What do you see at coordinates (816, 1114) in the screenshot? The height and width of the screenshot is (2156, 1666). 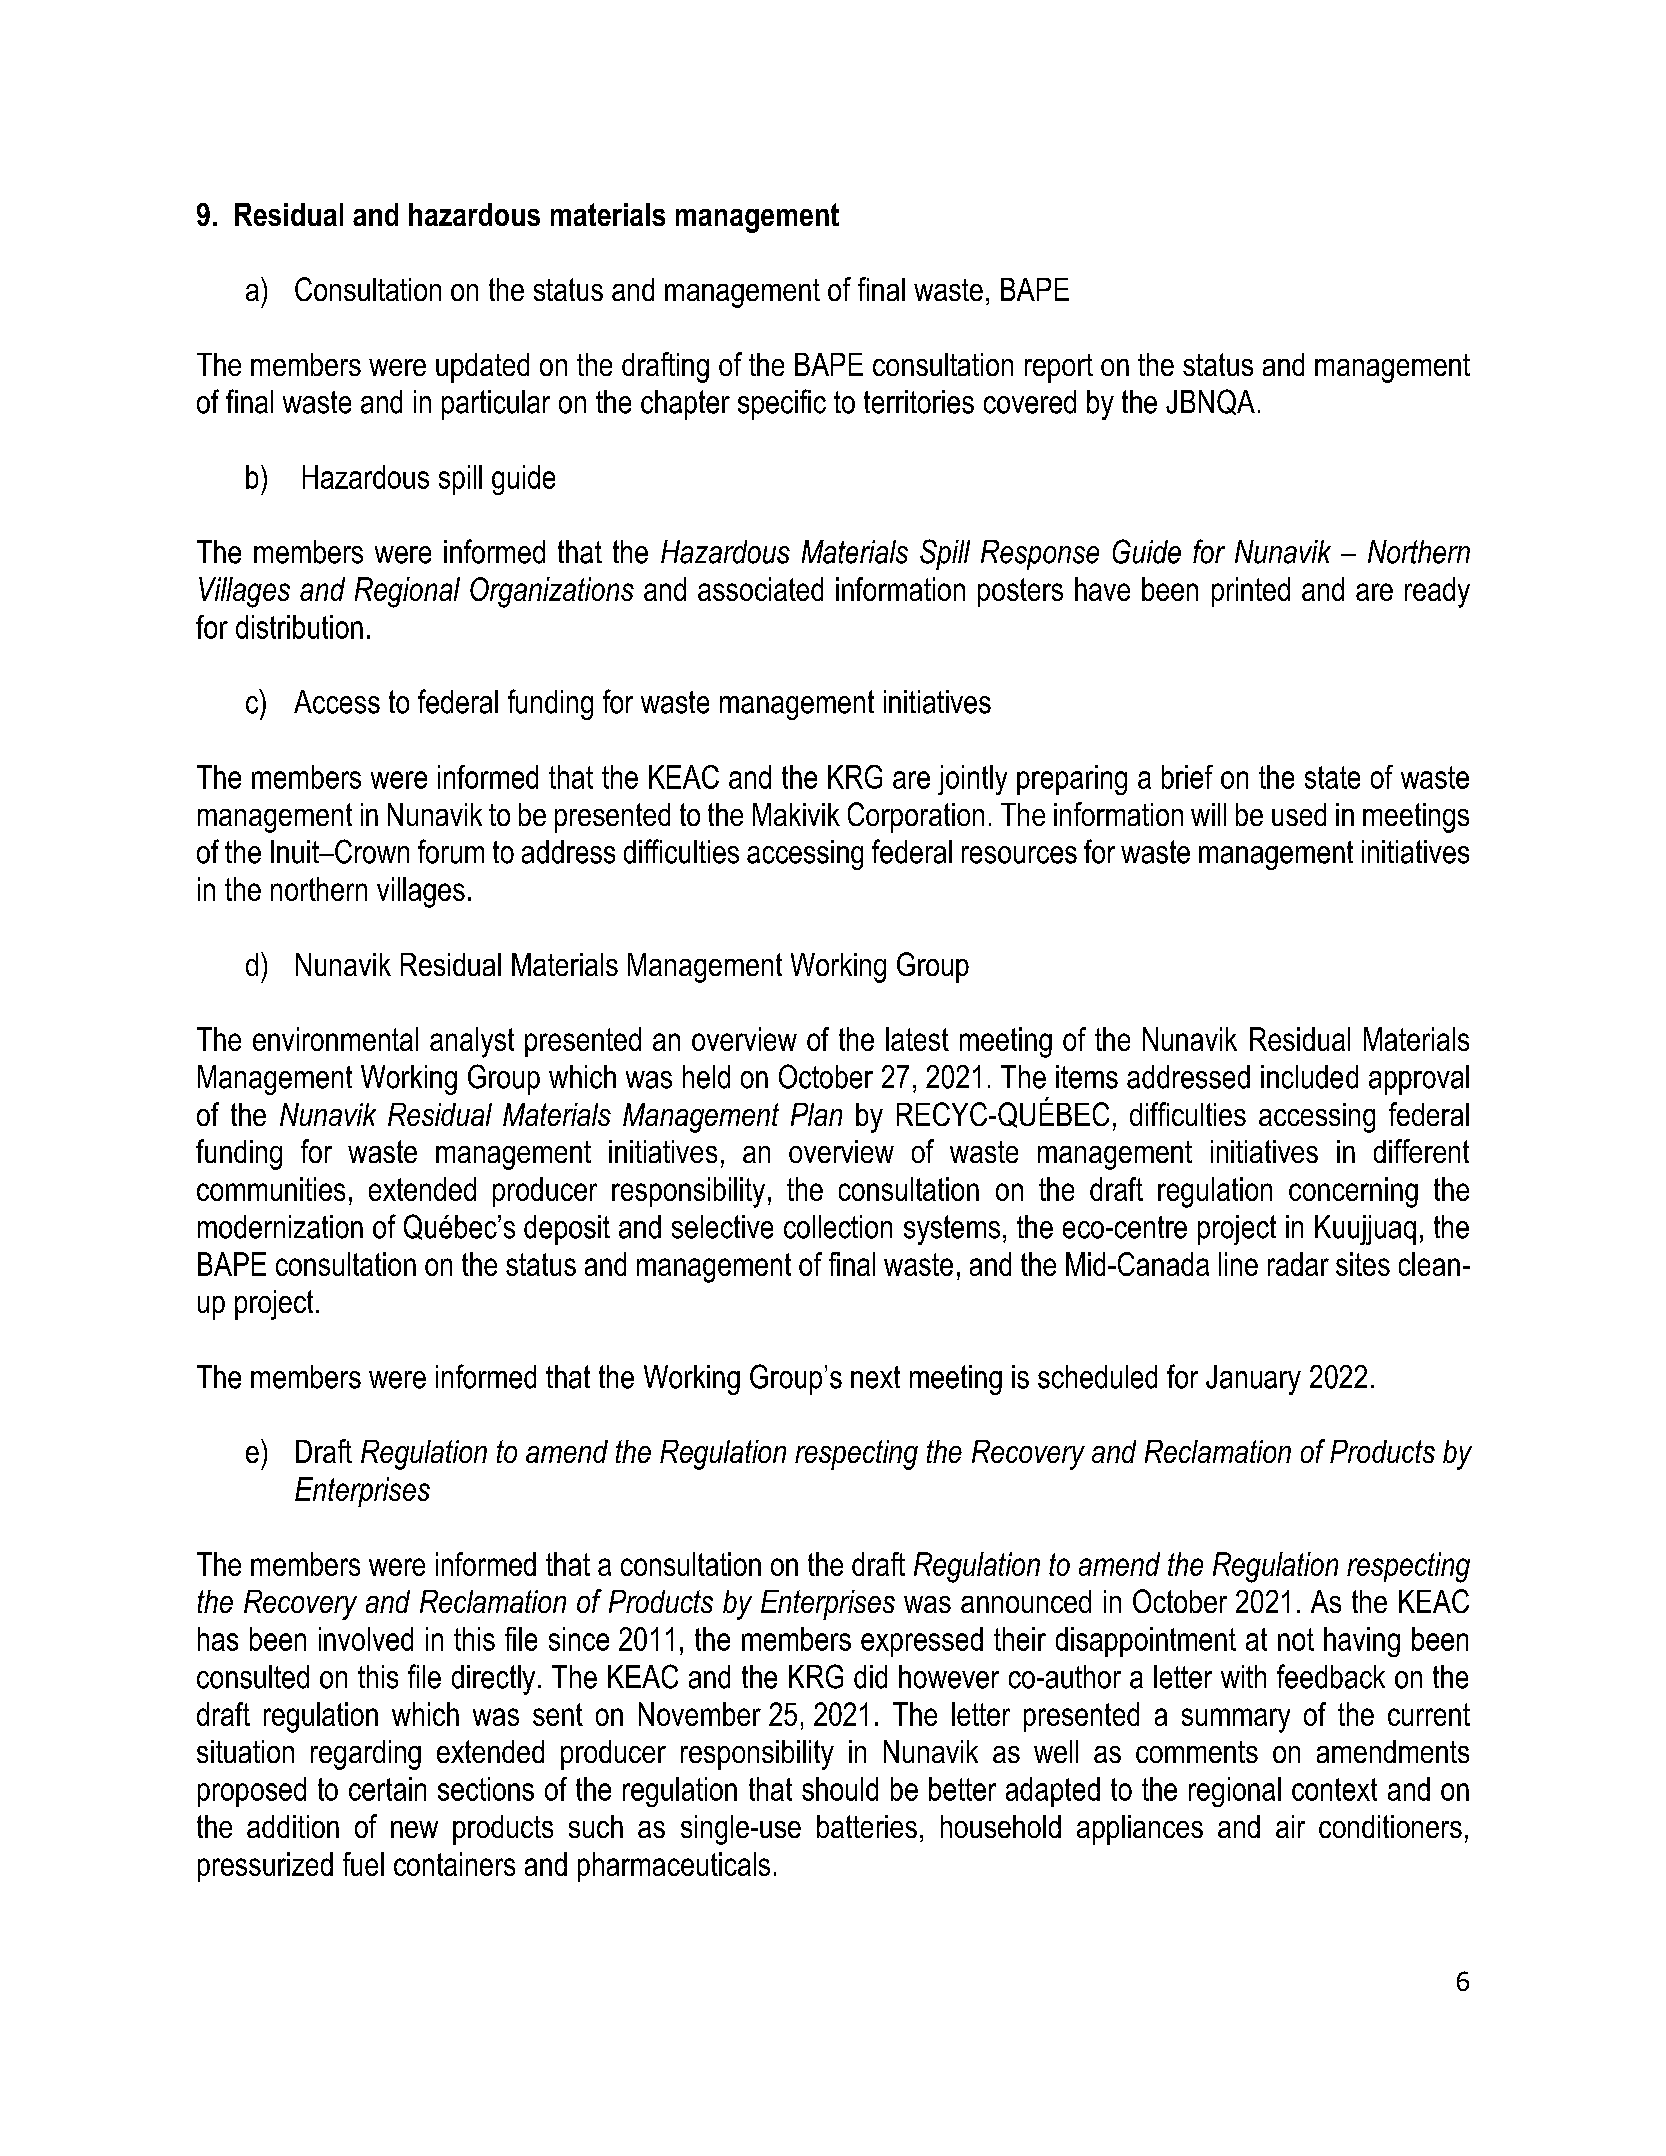 I see `Plan` at bounding box center [816, 1114].
